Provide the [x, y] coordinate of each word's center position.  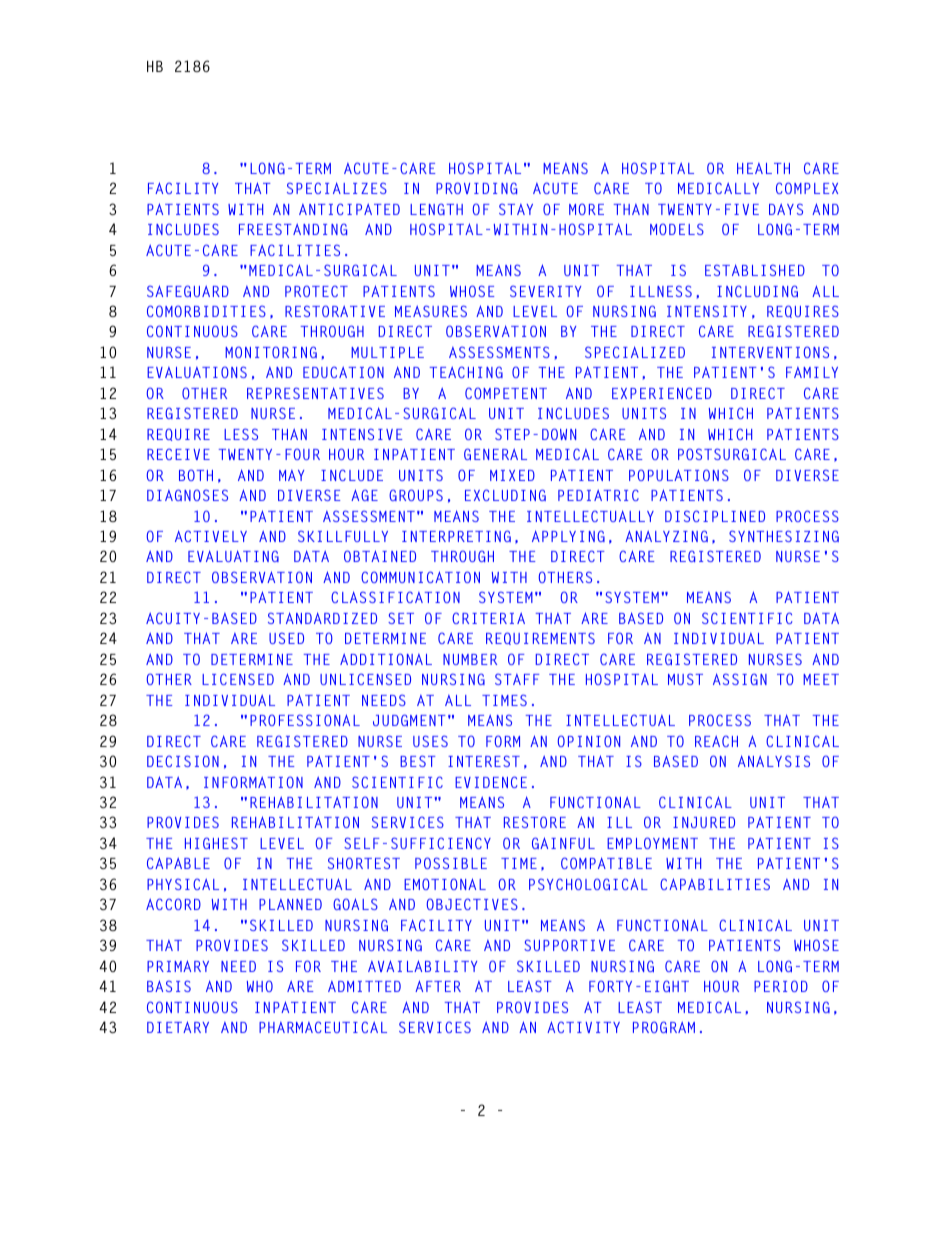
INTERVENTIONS [770, 352]
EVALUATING [233, 556]
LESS [241, 434]
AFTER [438, 986]
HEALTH [763, 168]
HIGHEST [216, 843]
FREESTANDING [293, 229]
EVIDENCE [491, 782]
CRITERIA [488, 618]
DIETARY [178, 1027]
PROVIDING [476, 188]
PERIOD [781, 986]
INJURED [704, 822]
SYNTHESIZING [784, 536]
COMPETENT [506, 393]
